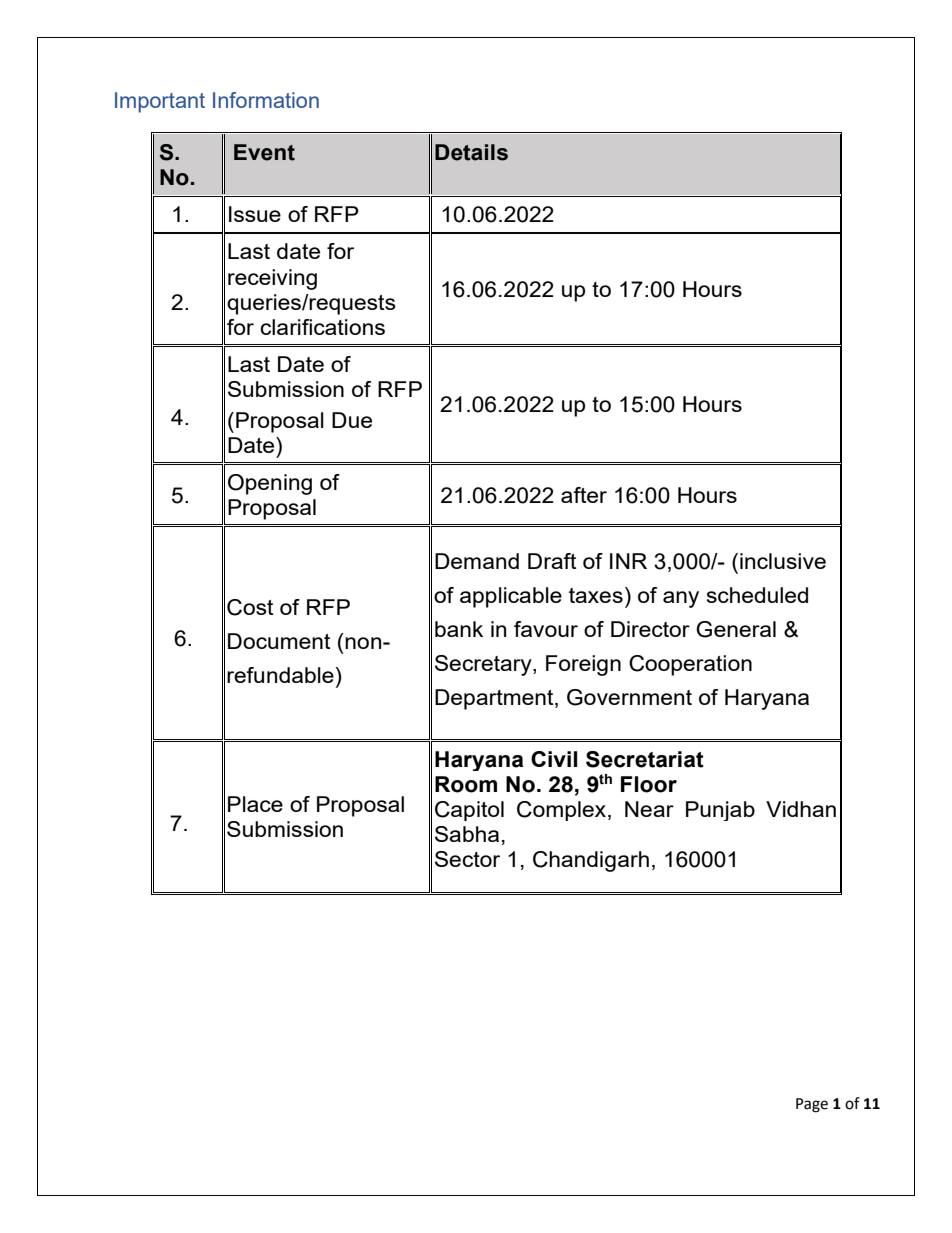 The height and width of the page is (1233, 952). Describe the element at coordinates (250, 607) in the page. I see `Cost` at that location.
